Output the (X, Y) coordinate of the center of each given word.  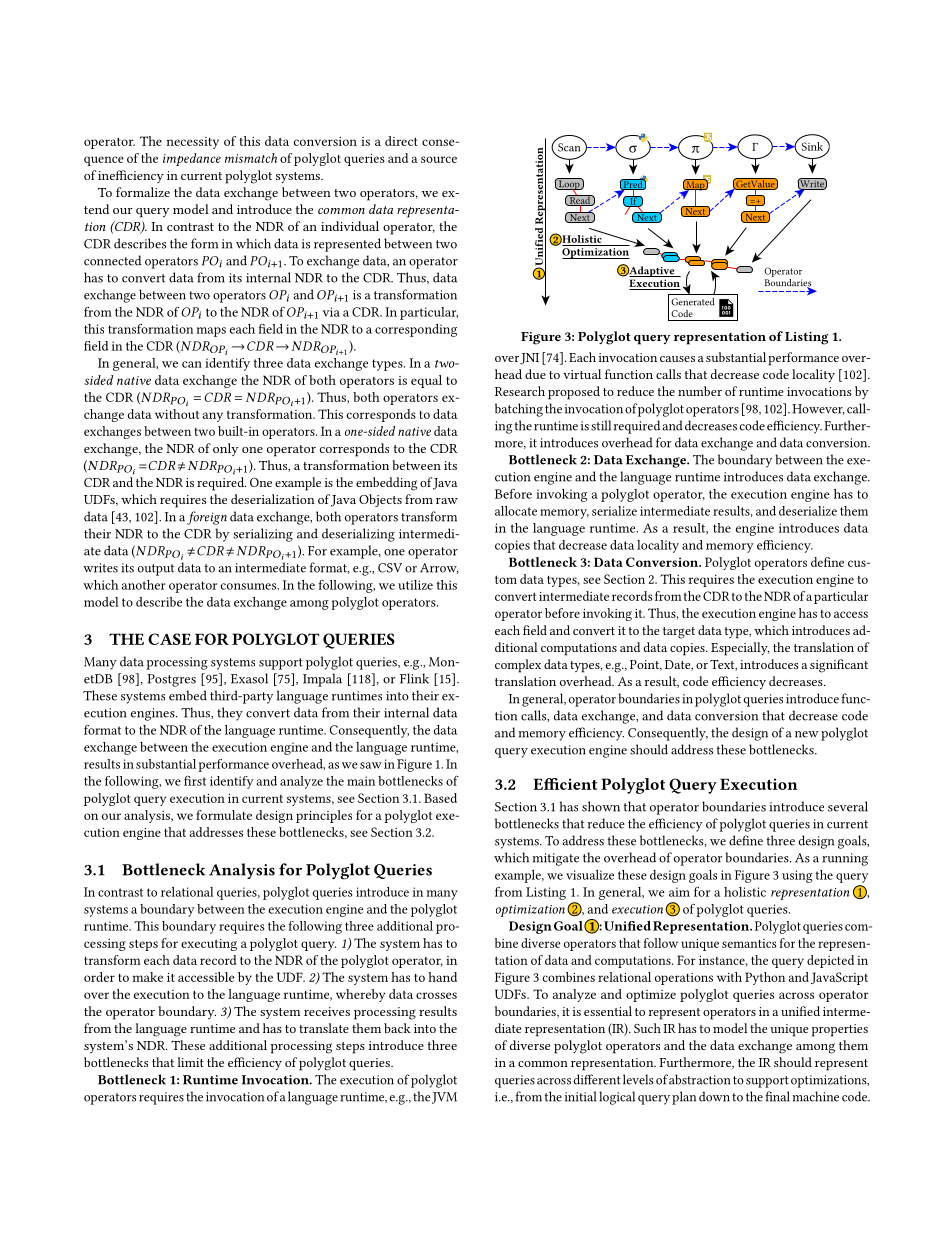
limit (190, 1062)
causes (677, 359)
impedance (192, 159)
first (195, 781)
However (818, 409)
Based (440, 798)
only (226, 449)
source (439, 159)
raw (447, 501)
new (807, 734)
